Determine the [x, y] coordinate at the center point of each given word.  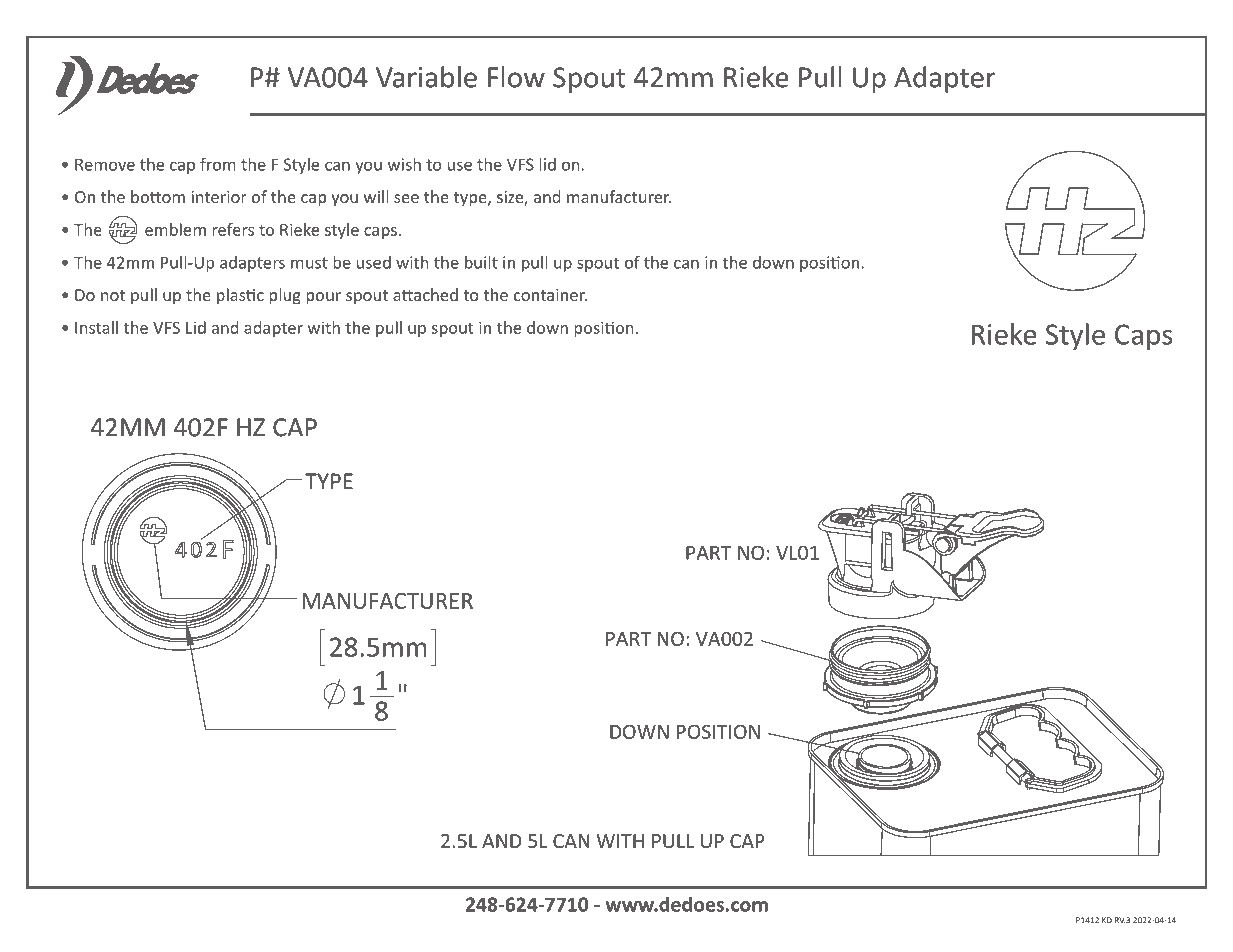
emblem [175, 229]
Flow [516, 77]
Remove [105, 164]
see [406, 198]
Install [96, 327]
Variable [426, 77]
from [218, 164]
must [309, 263]
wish [404, 164]
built [481, 262]
